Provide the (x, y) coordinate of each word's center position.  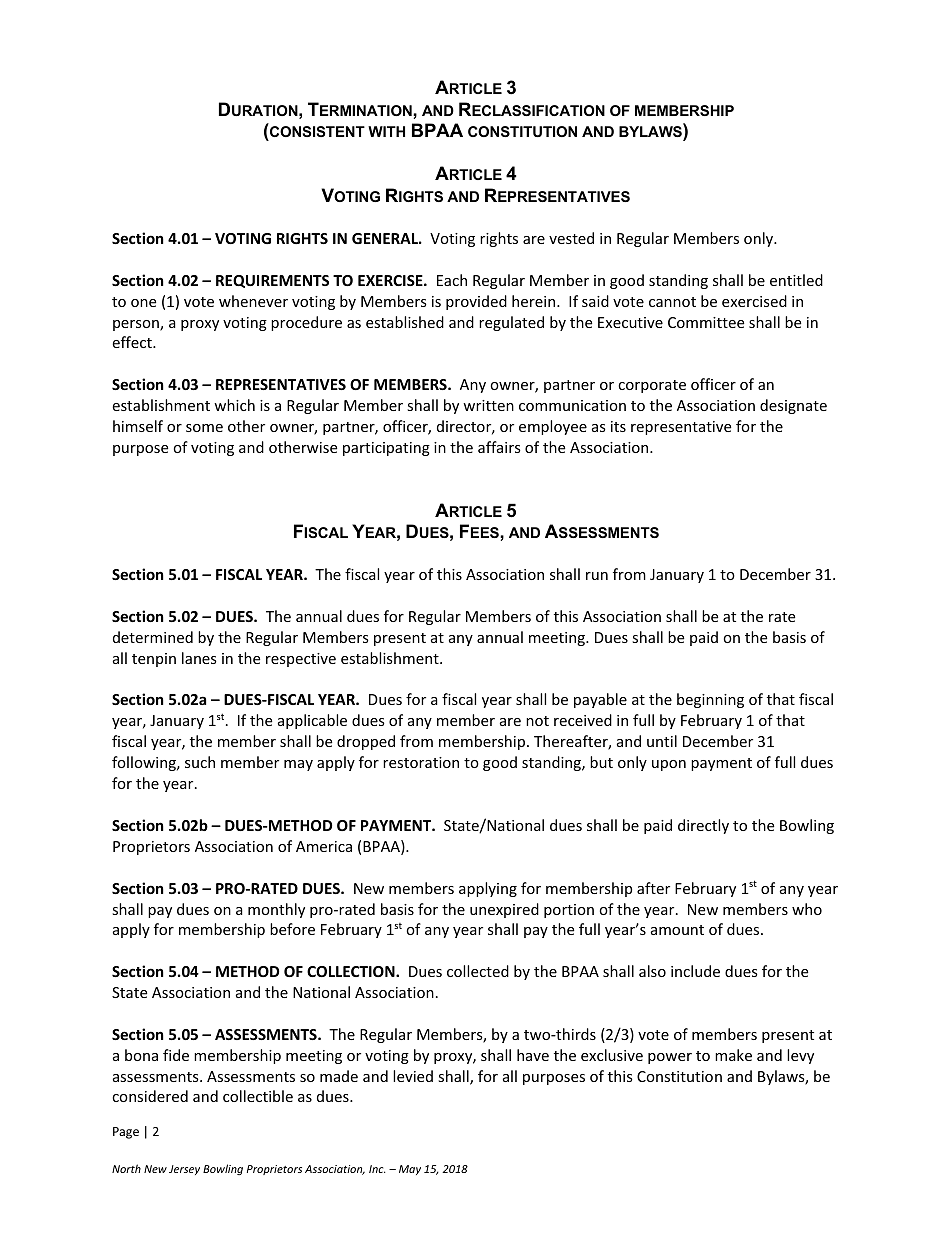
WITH (386, 131)
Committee (706, 322)
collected (478, 971)
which (234, 405)
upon (669, 765)
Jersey (184, 1170)
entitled (796, 280)
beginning (710, 700)
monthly (276, 910)
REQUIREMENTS (272, 281)
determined (153, 637)
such (200, 762)
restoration (421, 762)
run (597, 576)
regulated (511, 323)
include (695, 971)
